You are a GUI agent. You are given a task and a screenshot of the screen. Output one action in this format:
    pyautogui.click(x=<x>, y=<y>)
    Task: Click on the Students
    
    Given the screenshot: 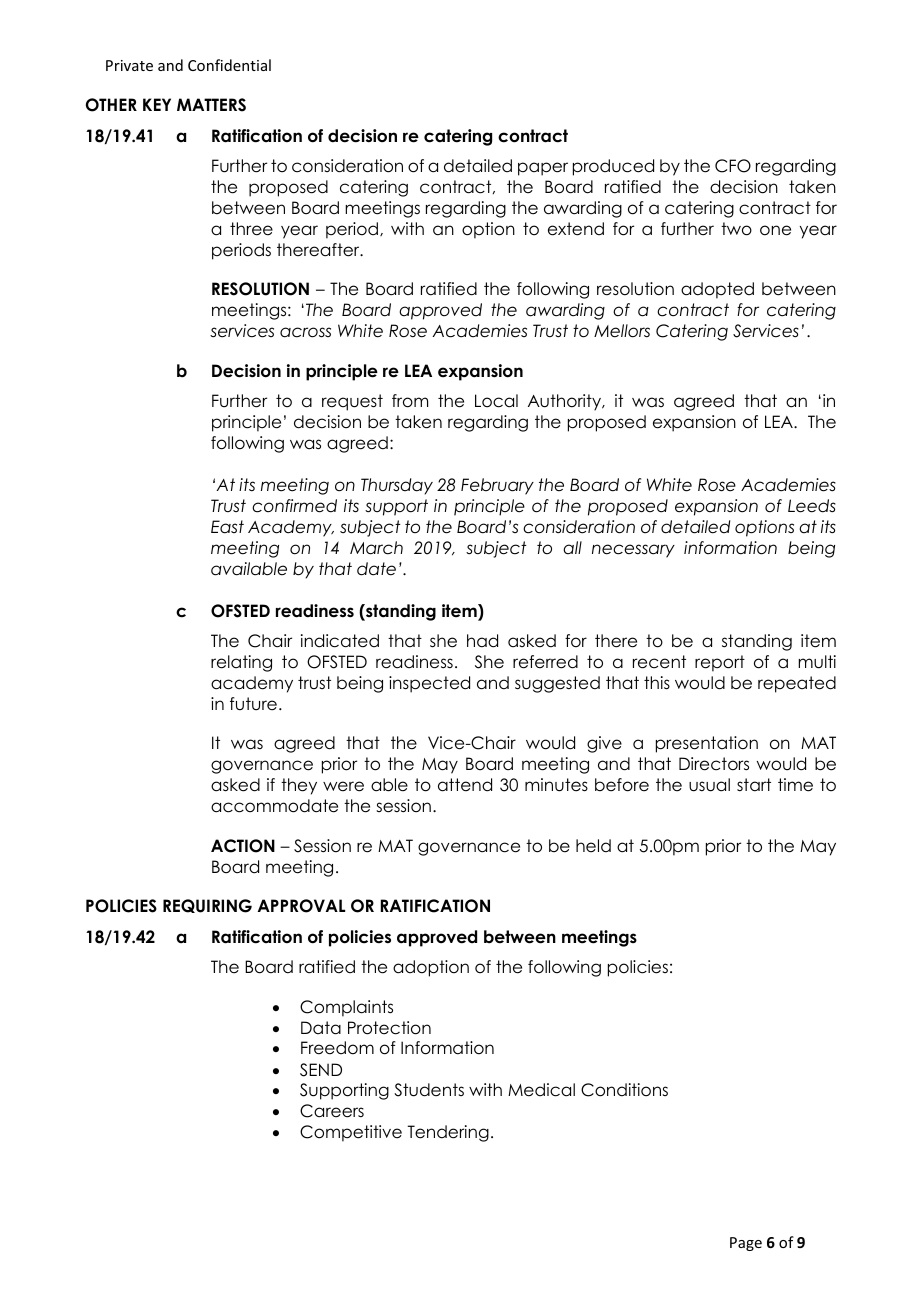 What is the action you would take?
    pyautogui.click(x=429, y=1090)
